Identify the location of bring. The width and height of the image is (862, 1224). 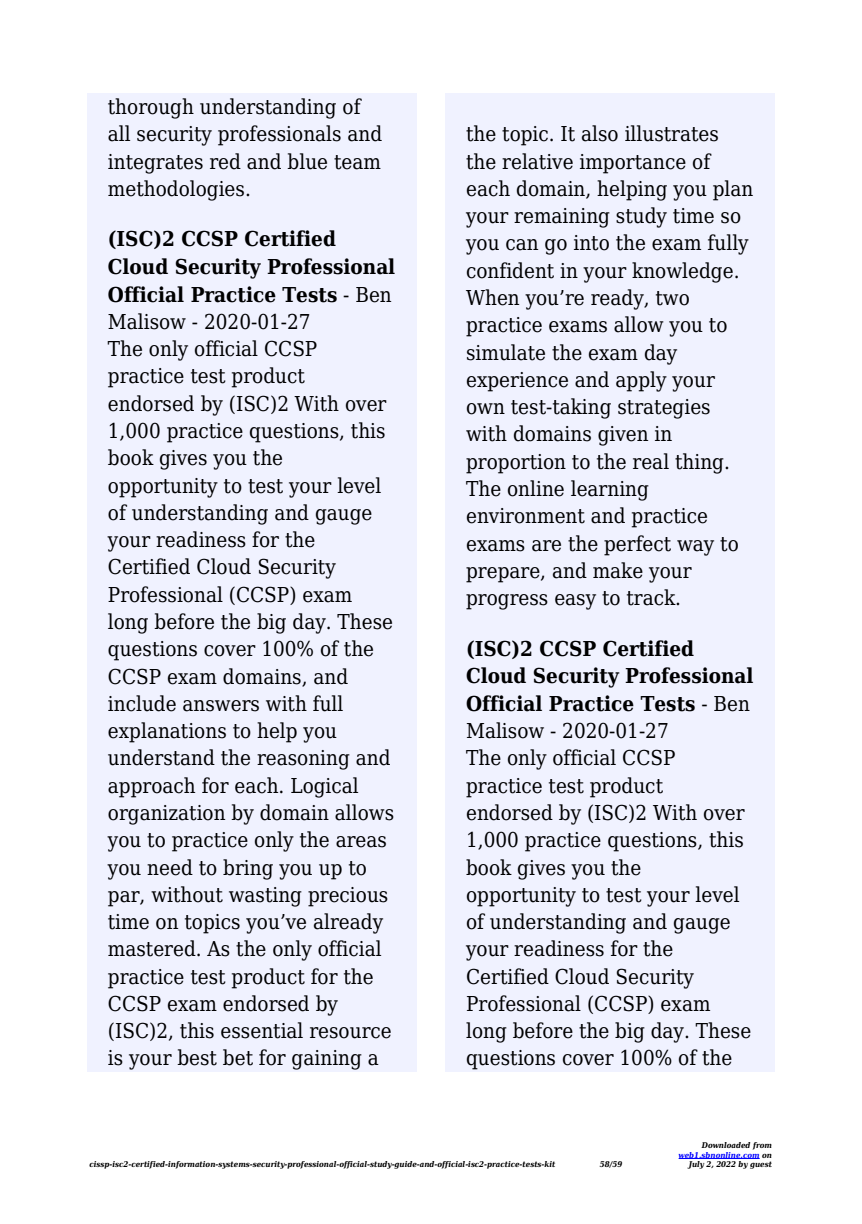
(248, 869).
